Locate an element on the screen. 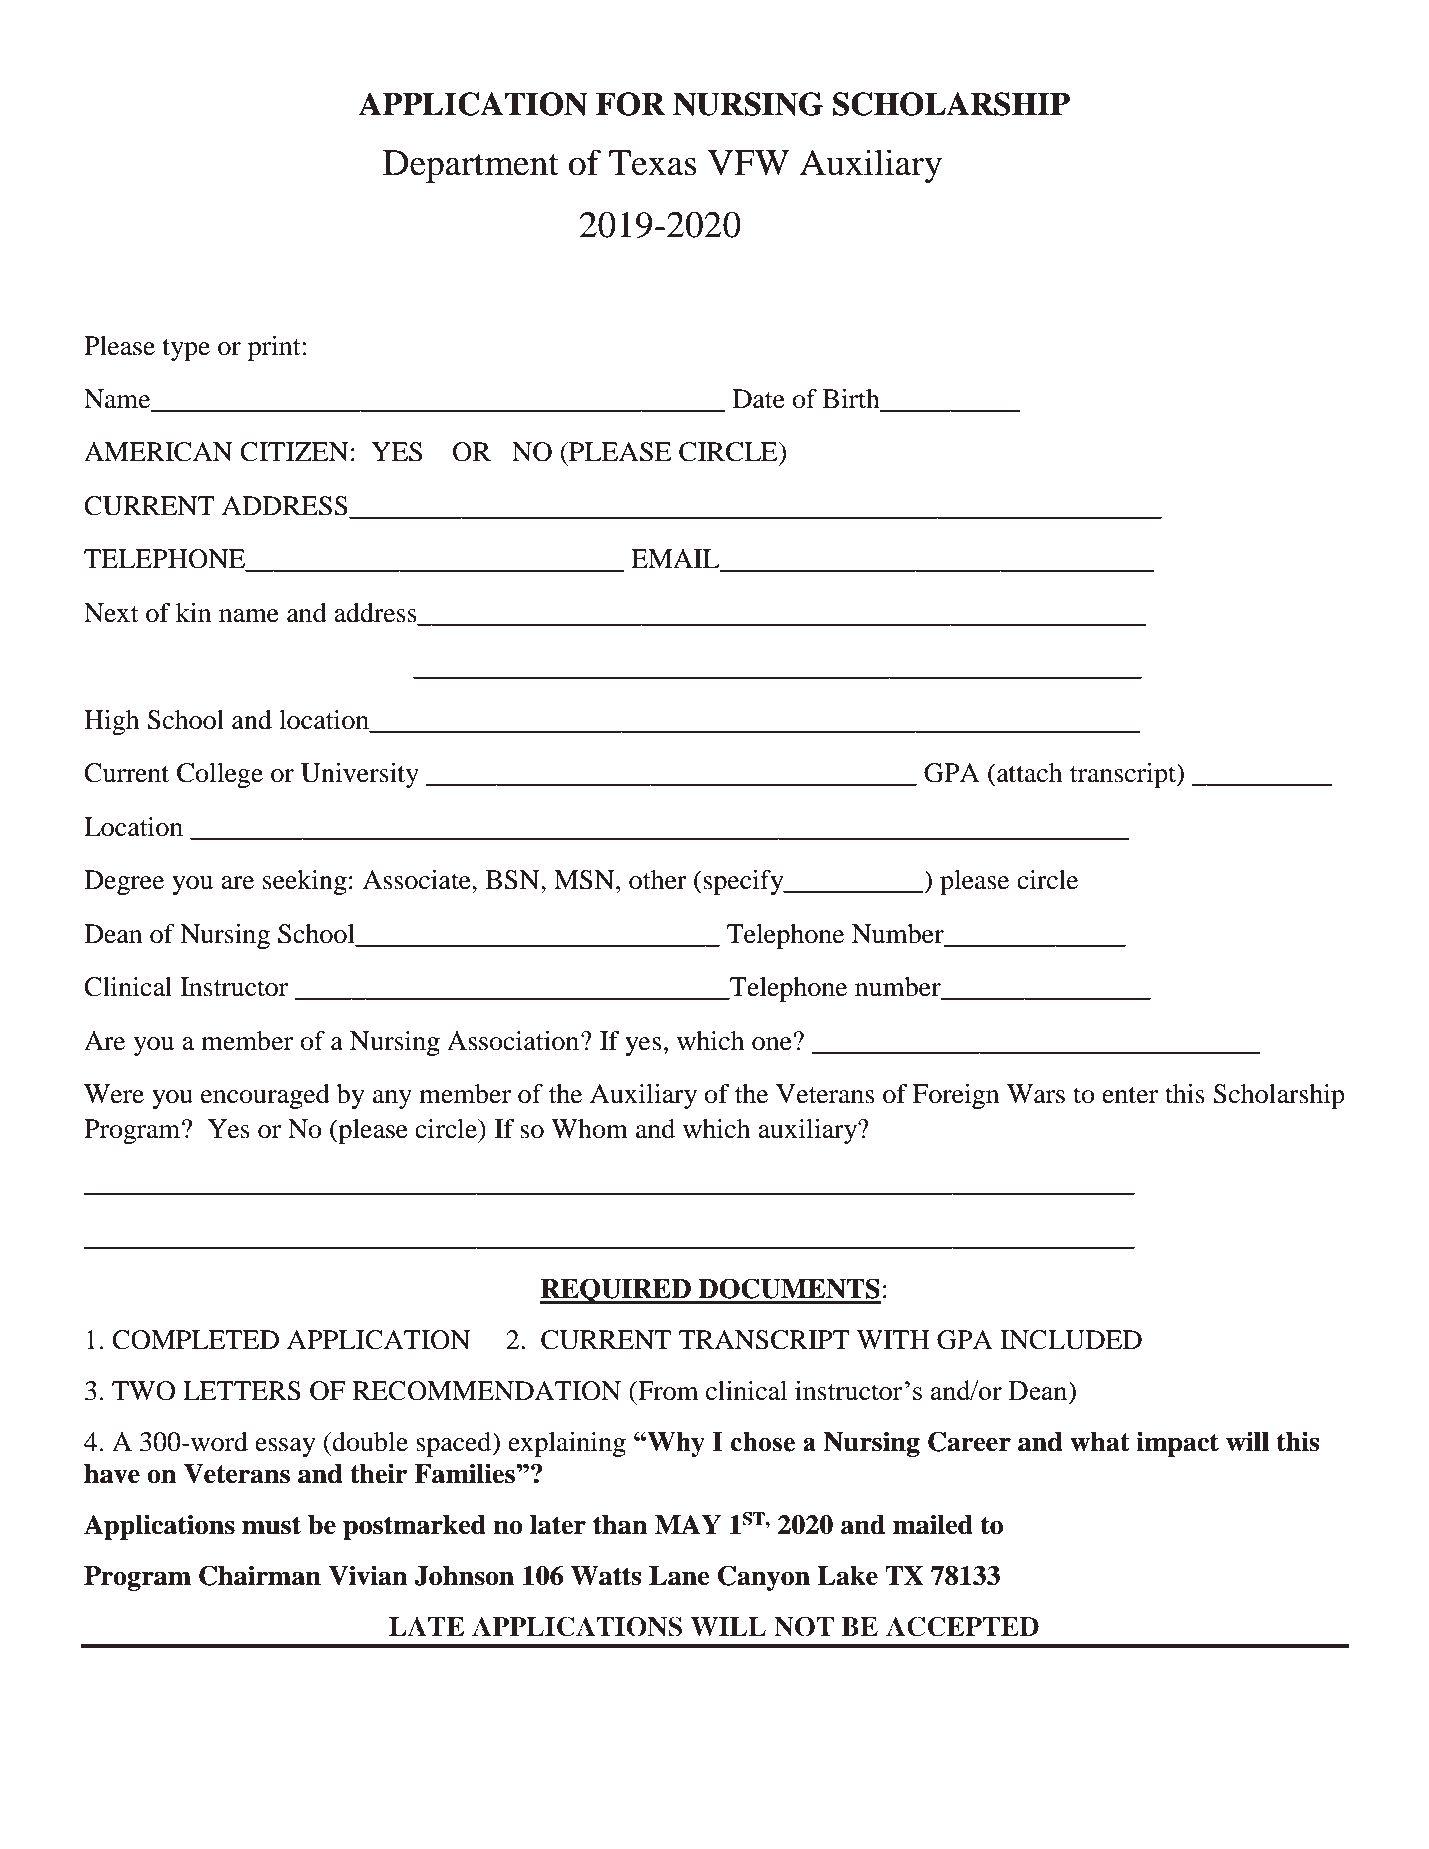 The image size is (1429, 1849). Texas is located at coordinates (653, 163).
